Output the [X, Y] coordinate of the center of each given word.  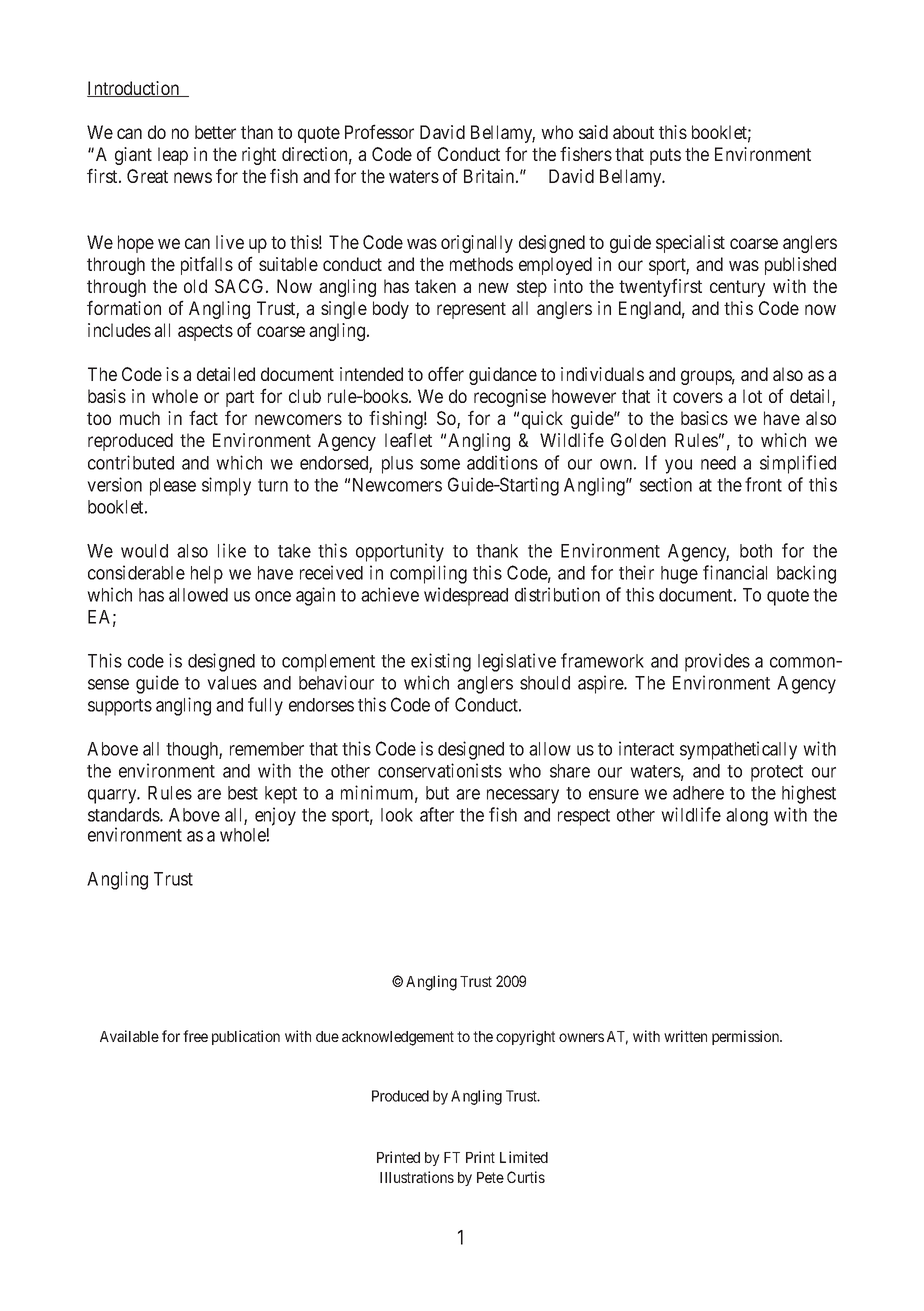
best [243, 793]
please [173, 487]
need [718, 463]
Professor [379, 131]
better [215, 132]
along [747, 817]
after [437, 814]
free [195, 1036]
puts [665, 156]
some [440, 464]
